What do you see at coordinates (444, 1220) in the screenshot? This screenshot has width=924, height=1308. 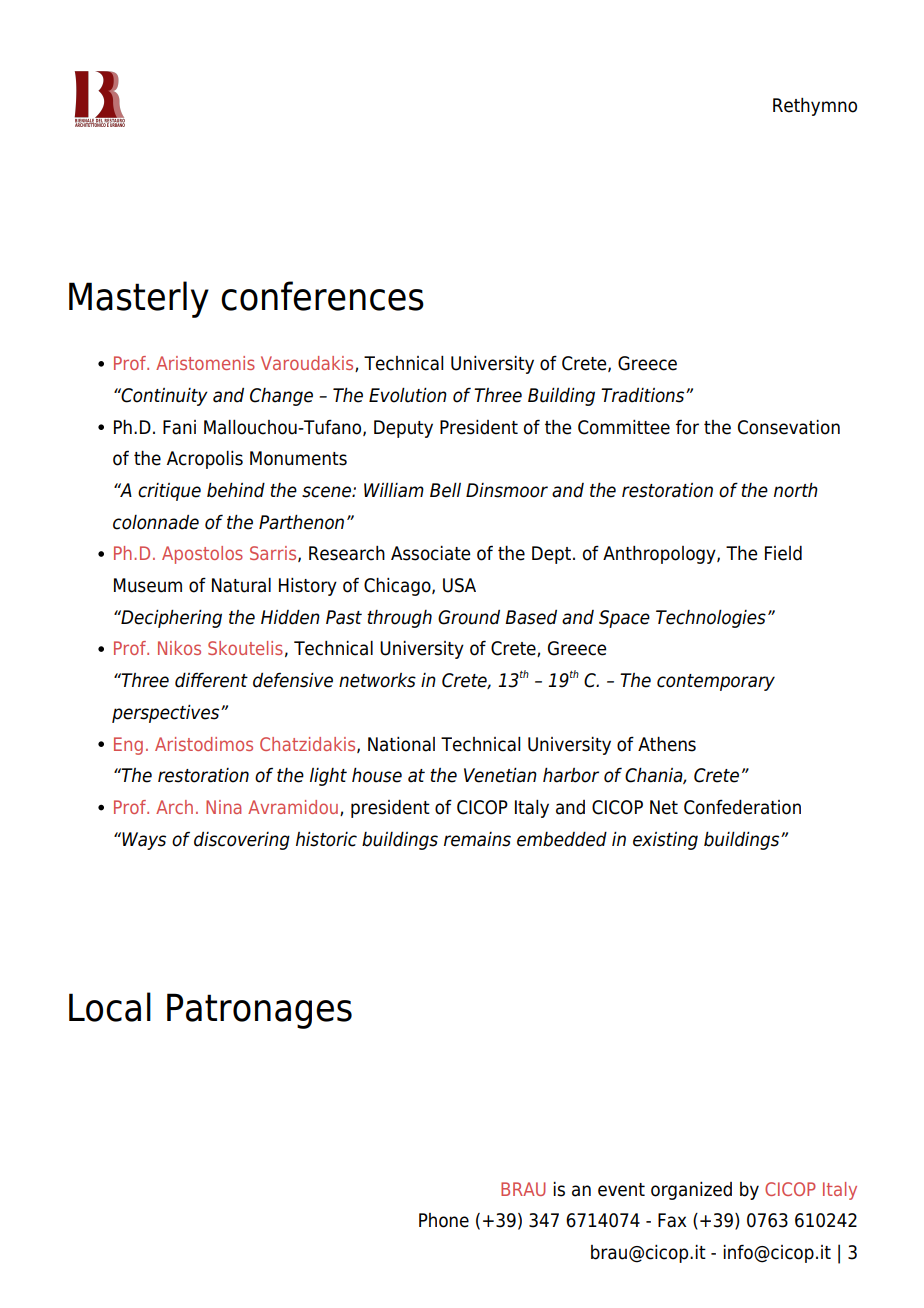 I see `Phone` at bounding box center [444, 1220].
